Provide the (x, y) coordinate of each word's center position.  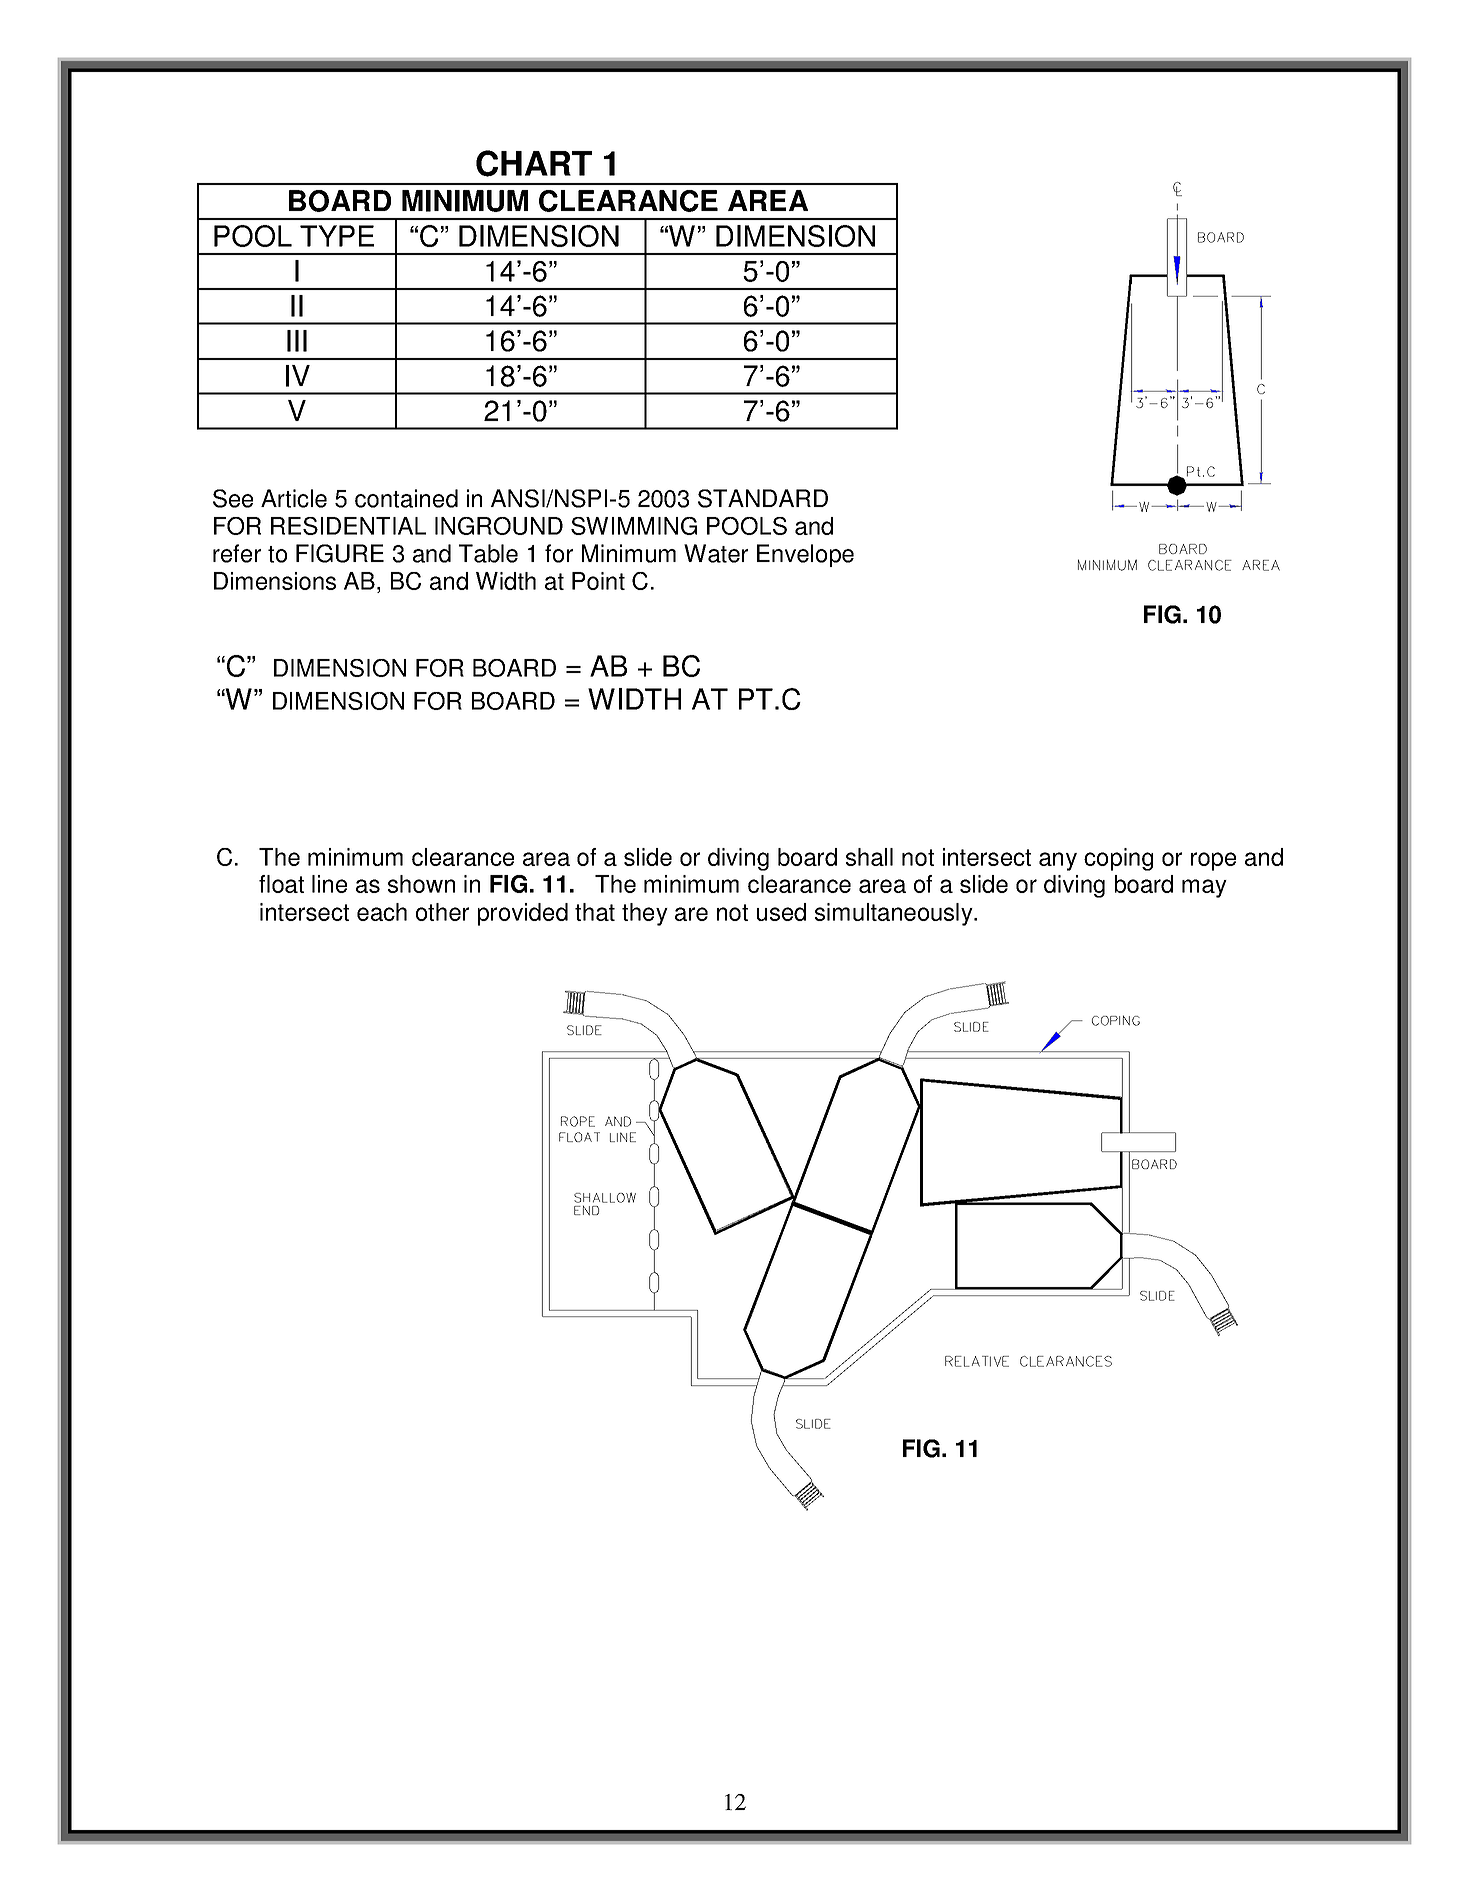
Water (716, 553)
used (781, 912)
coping (1118, 859)
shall (869, 857)
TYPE (337, 236)
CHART (534, 163)
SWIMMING (634, 526)
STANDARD (763, 498)
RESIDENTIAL (348, 526)
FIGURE (340, 553)
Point (598, 581)
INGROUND (499, 526)
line (329, 884)
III (297, 341)
